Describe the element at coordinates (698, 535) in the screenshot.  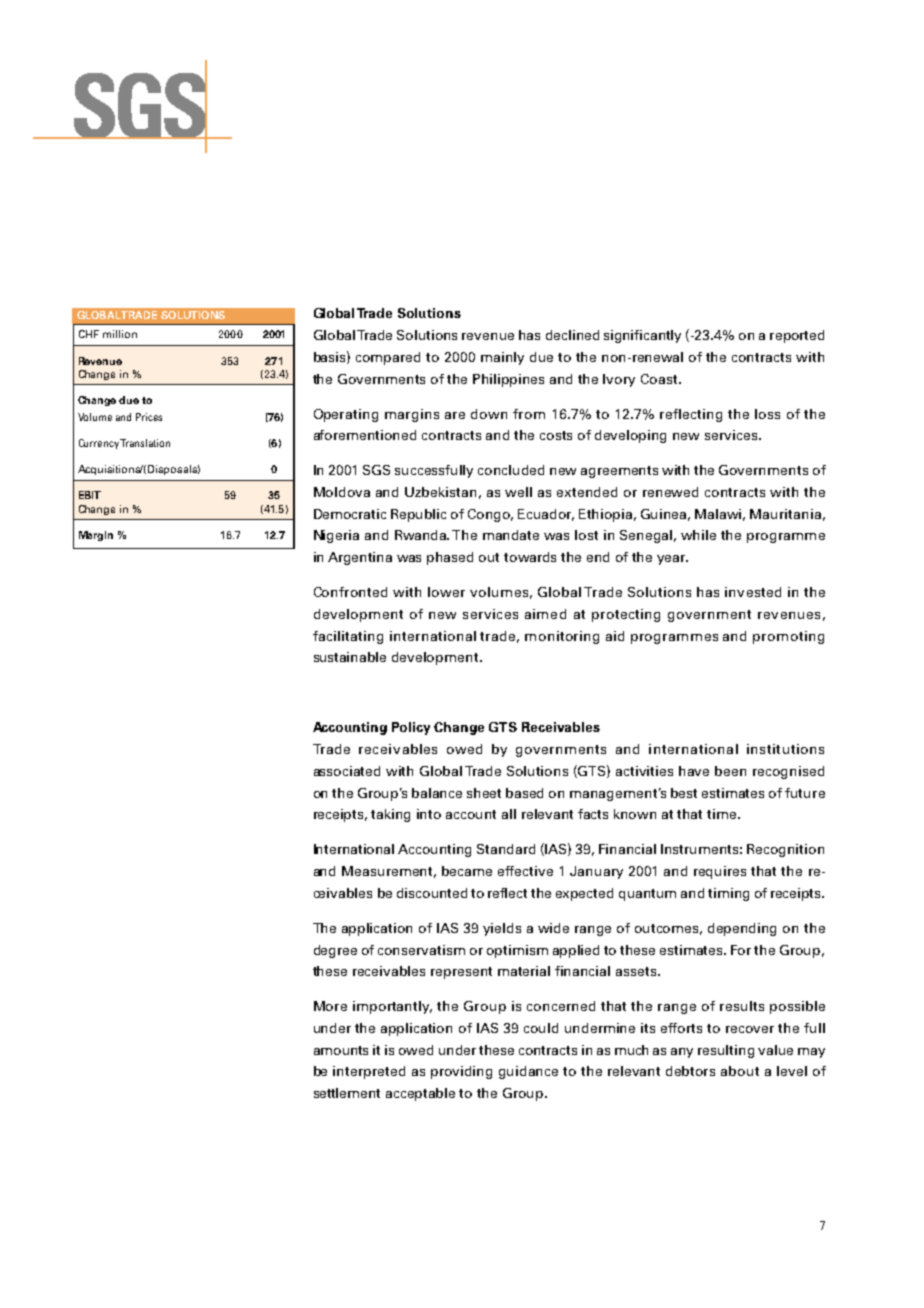
I see `while` at that location.
